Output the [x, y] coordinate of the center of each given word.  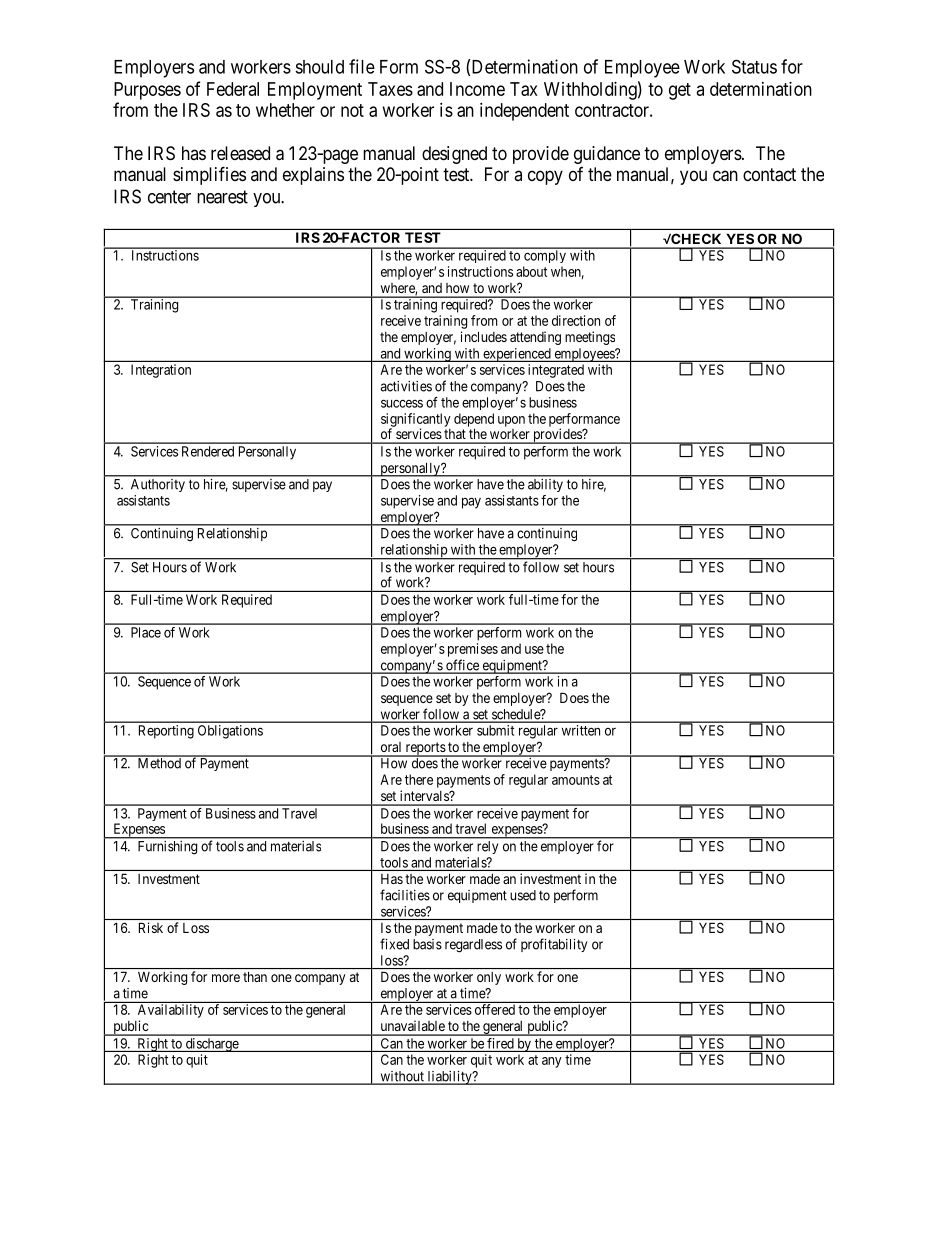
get [680, 91]
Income [477, 89]
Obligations [230, 732]
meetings [590, 338]
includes [484, 336]
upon [511, 421]
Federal [233, 89]
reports [425, 749]
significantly [416, 421]
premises [473, 650]
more [226, 978]
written [581, 730]
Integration [161, 371]
